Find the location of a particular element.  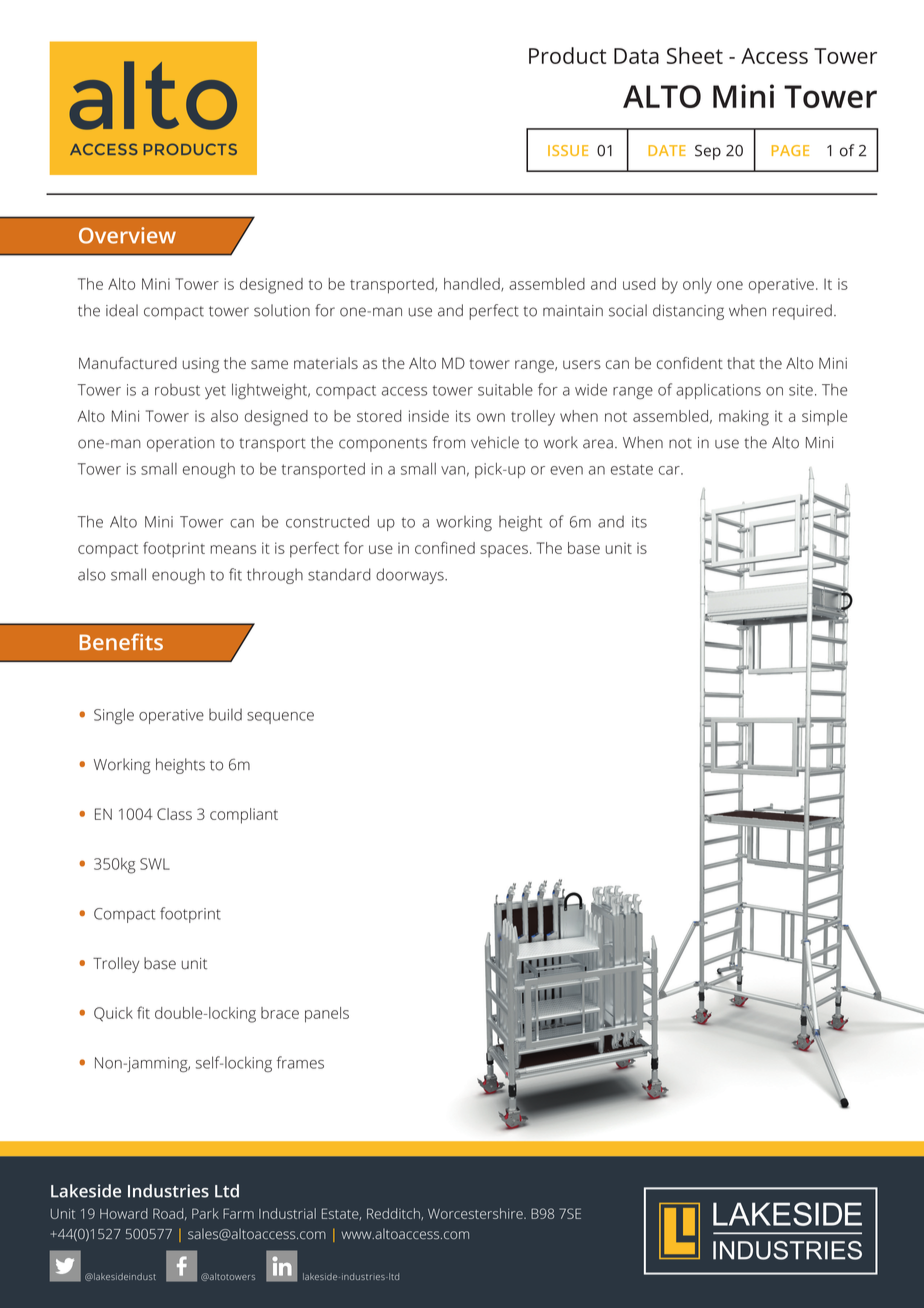

suitable is located at coordinates (505, 389).
